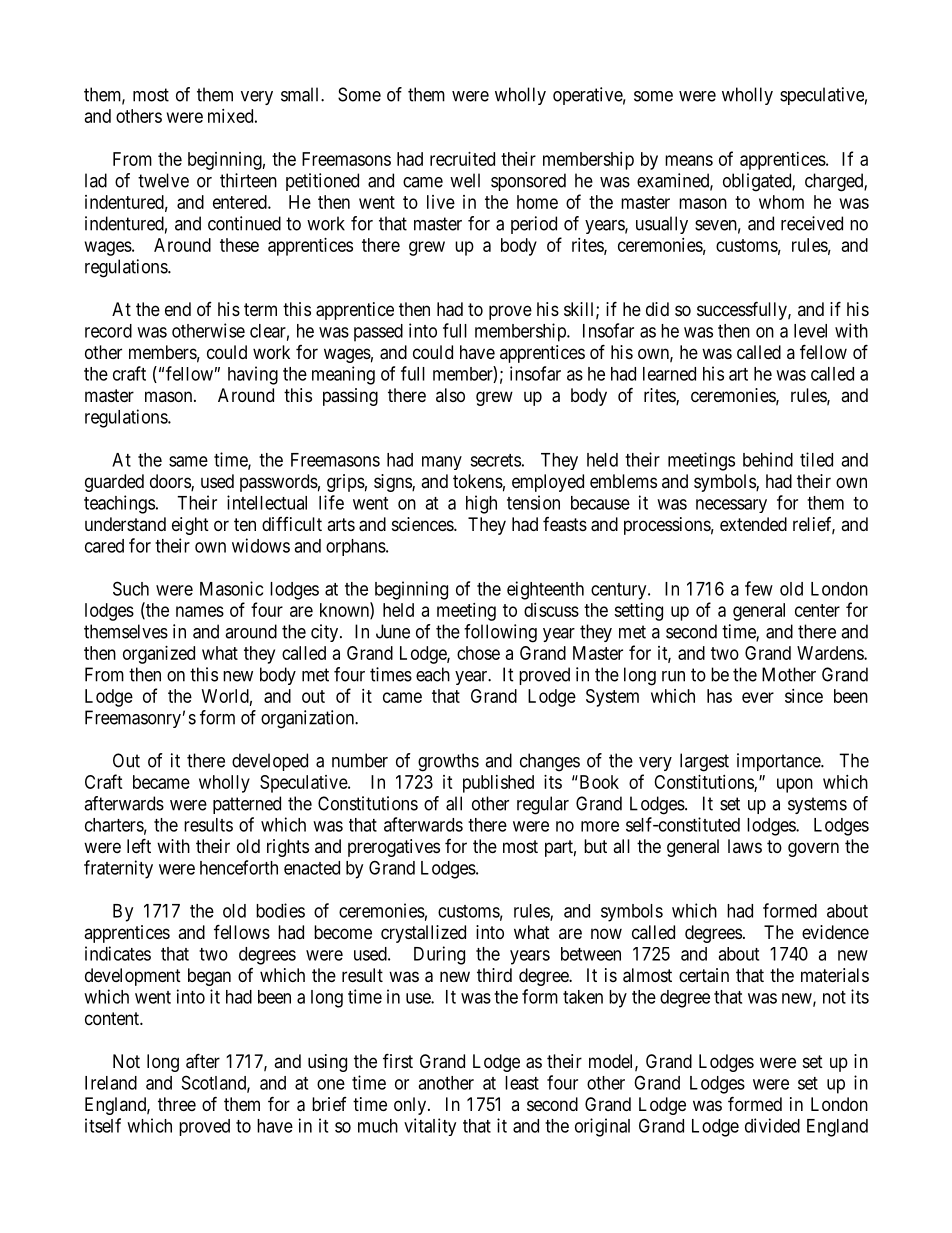 The height and width of the page is (1233, 952). What do you see at coordinates (779, 762) in the page?
I see `importance` at bounding box center [779, 762].
